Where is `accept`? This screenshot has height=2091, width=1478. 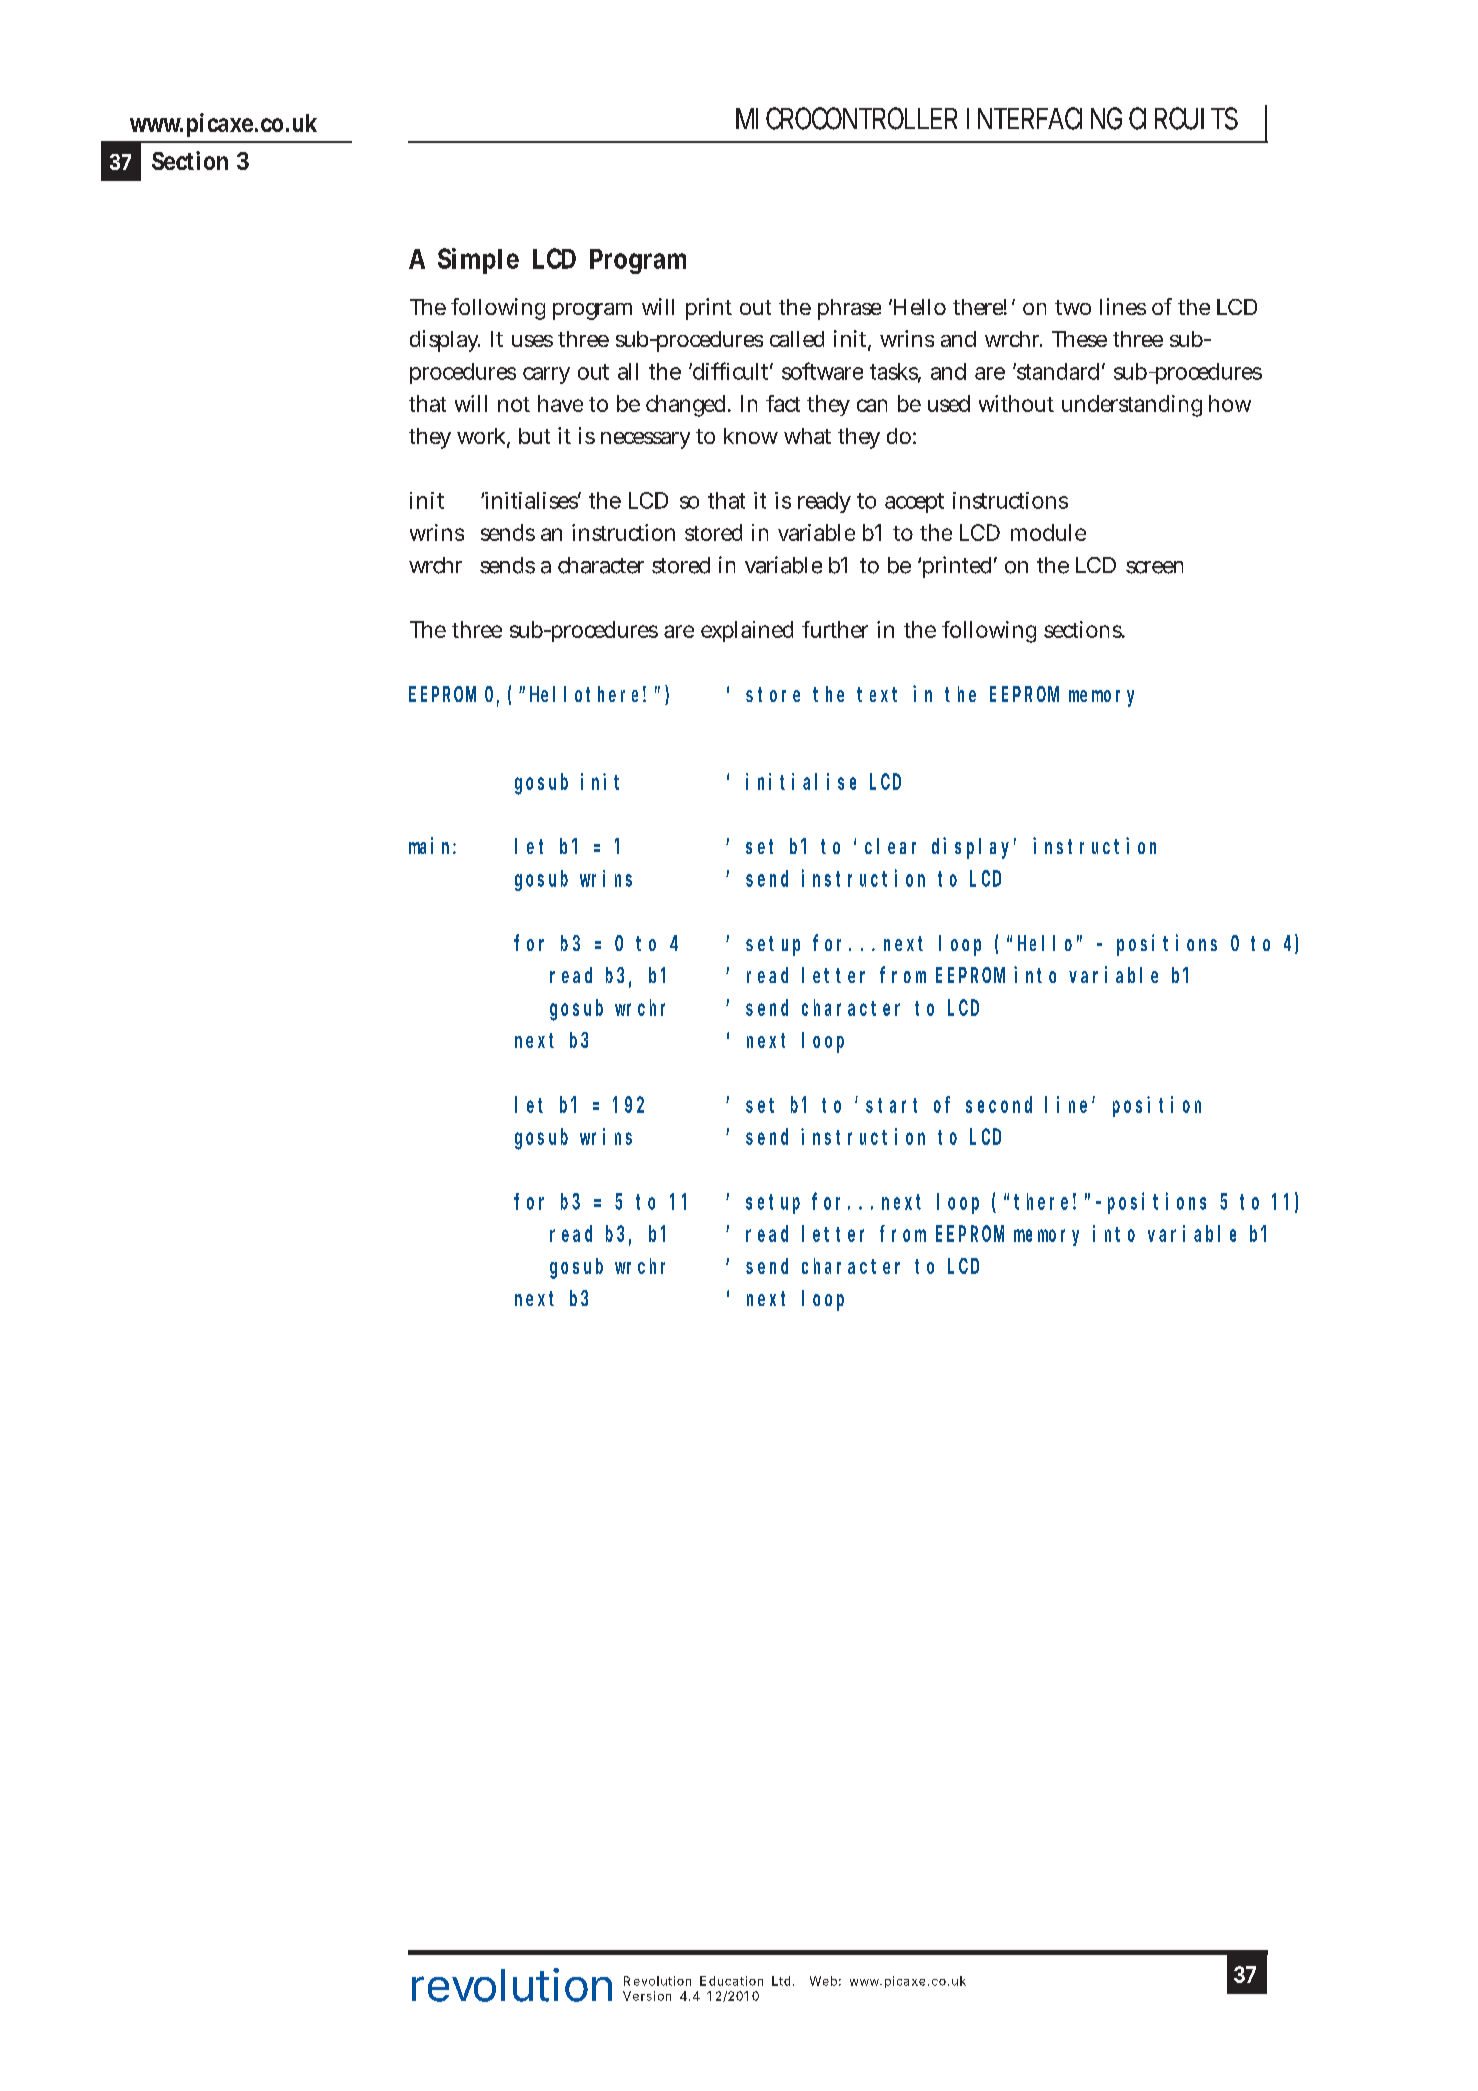
accept is located at coordinates (914, 503).
